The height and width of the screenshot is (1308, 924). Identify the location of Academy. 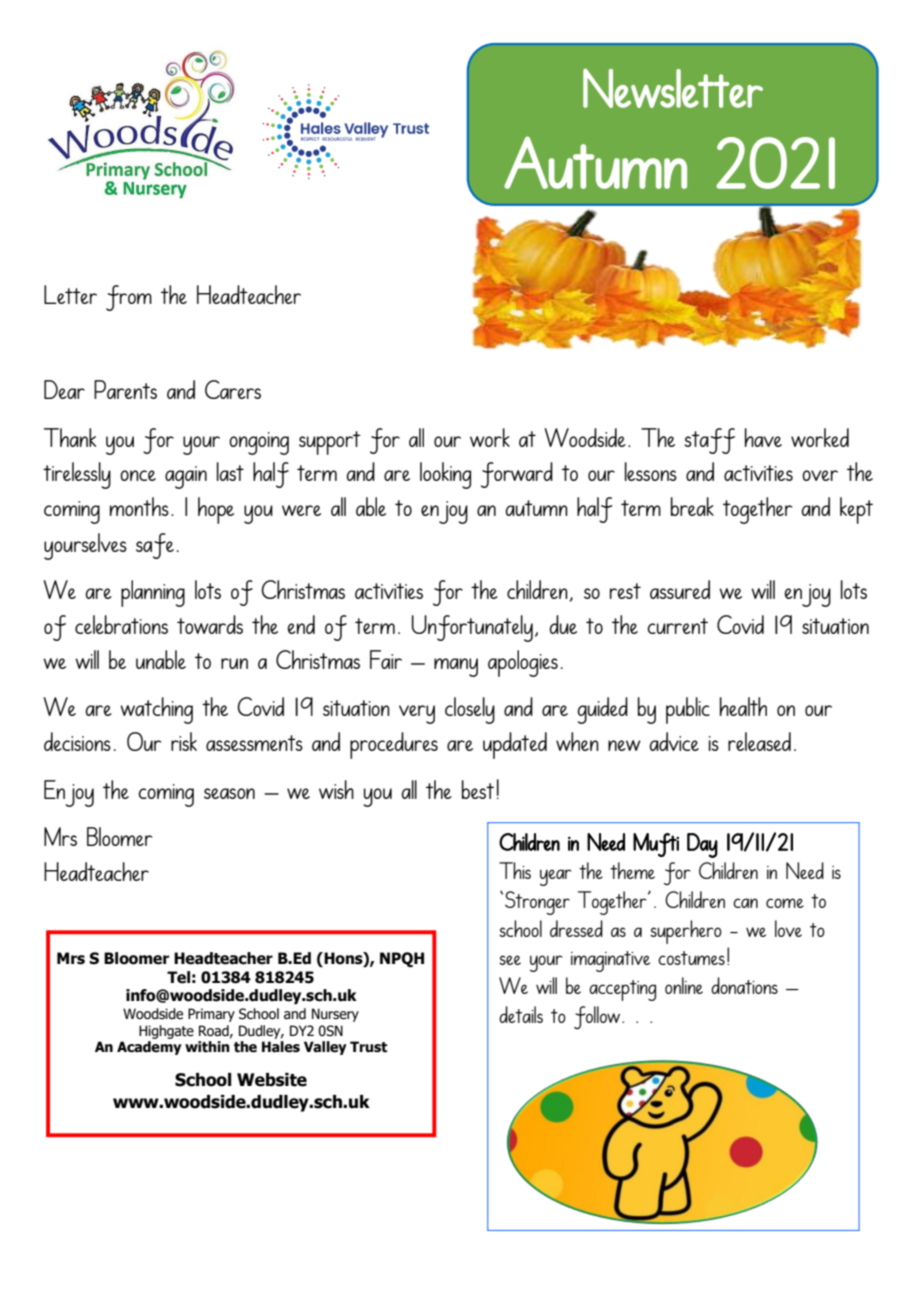
(149, 1048).
